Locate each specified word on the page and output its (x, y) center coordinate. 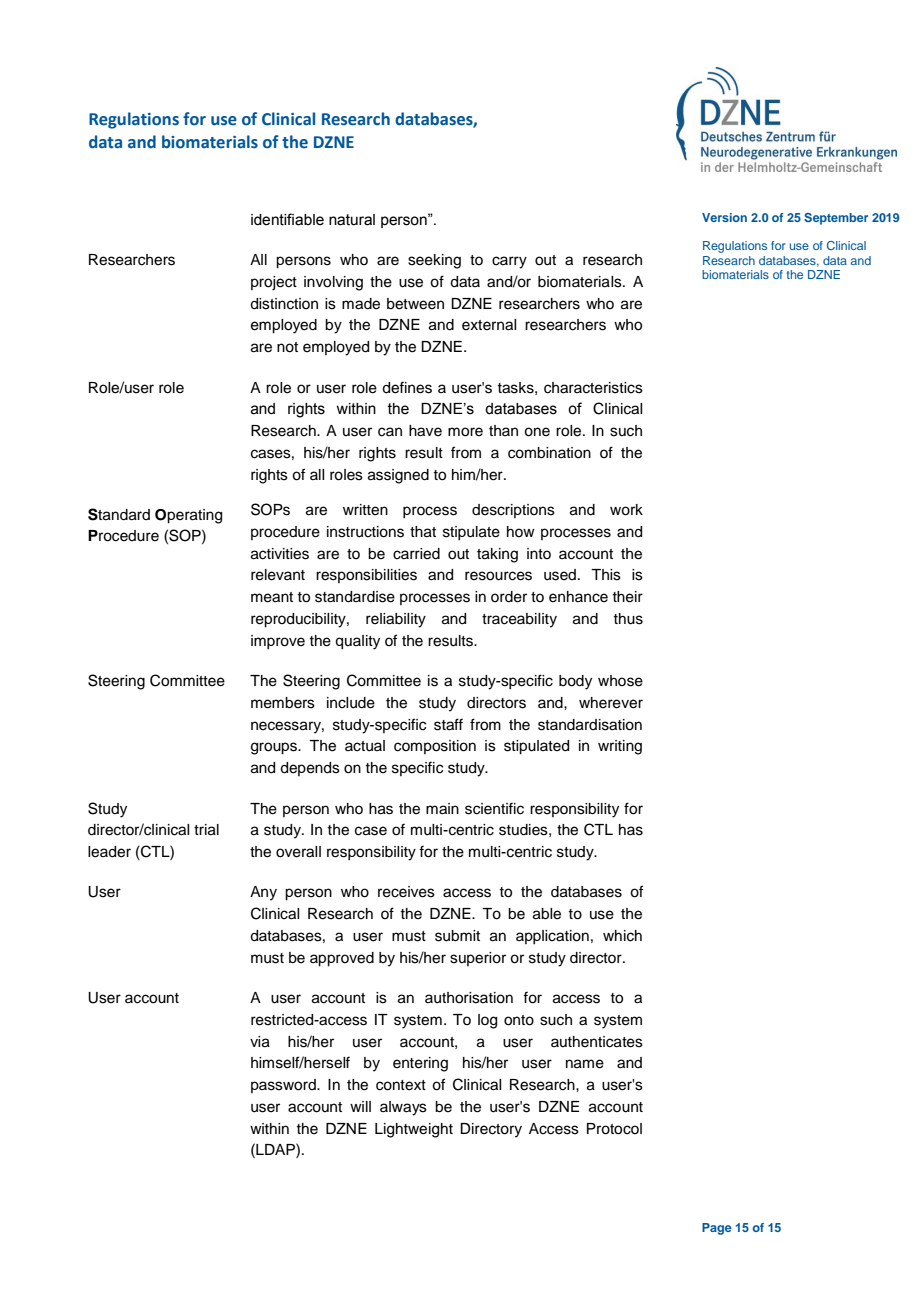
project (274, 283)
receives (406, 892)
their (627, 597)
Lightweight (414, 1130)
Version (724, 217)
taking (497, 555)
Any (263, 893)
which (622, 936)
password (284, 1086)
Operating (188, 516)
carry (509, 262)
